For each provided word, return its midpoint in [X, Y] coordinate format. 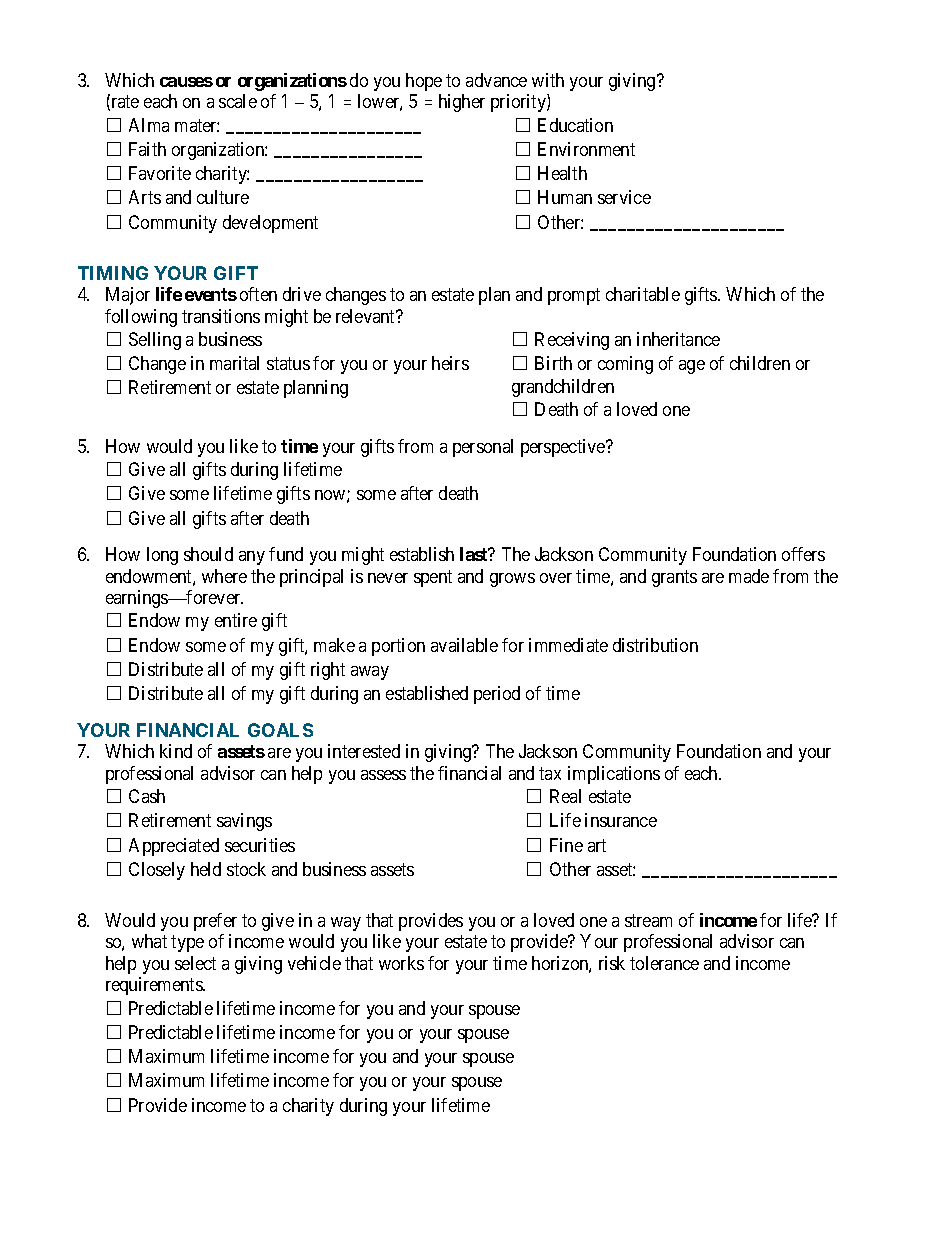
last [475, 554]
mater [197, 125]
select [195, 963]
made [749, 576]
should [208, 554]
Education [575, 125]
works [401, 963]
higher [462, 103]
